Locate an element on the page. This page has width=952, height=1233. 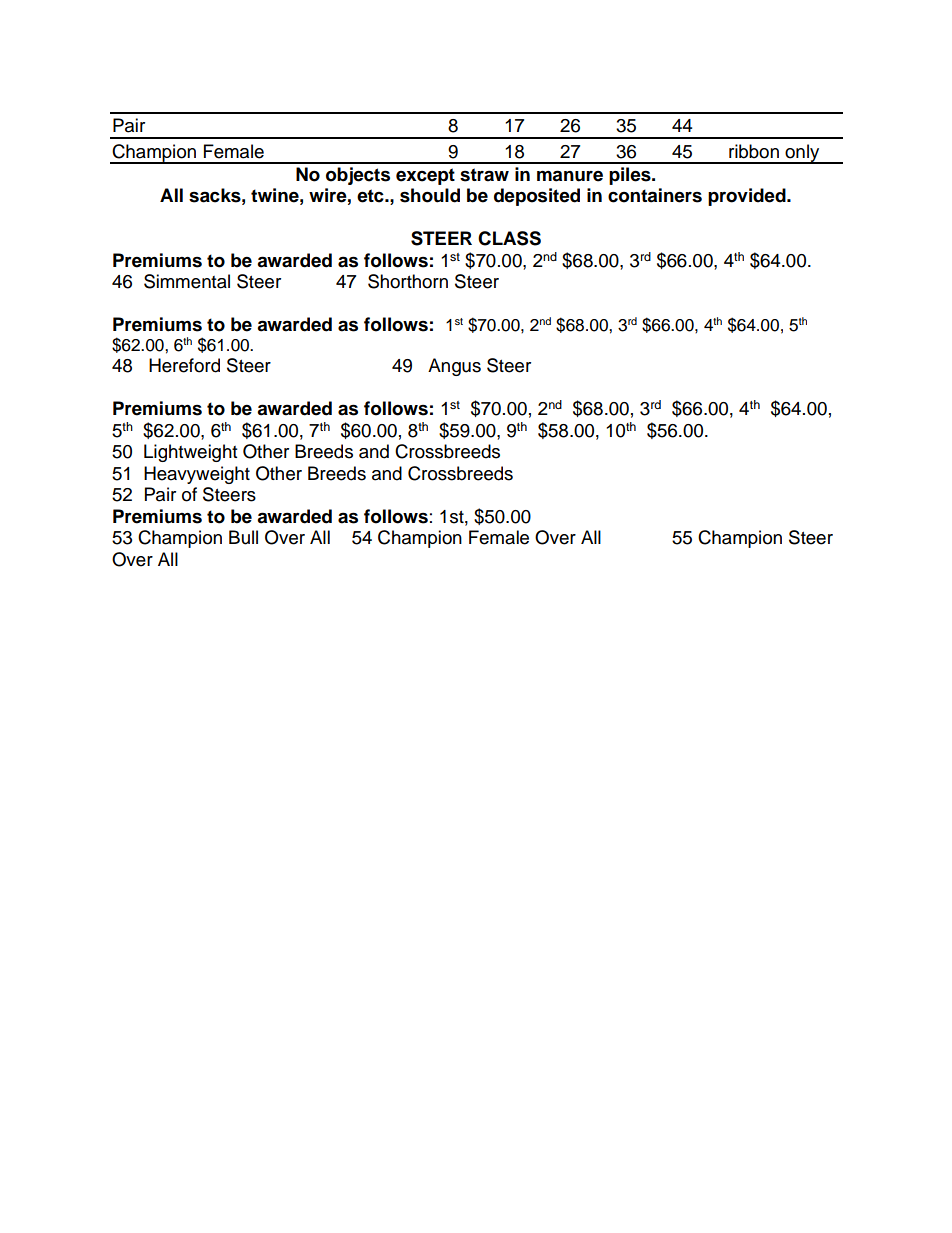
Angus is located at coordinates (454, 367).
